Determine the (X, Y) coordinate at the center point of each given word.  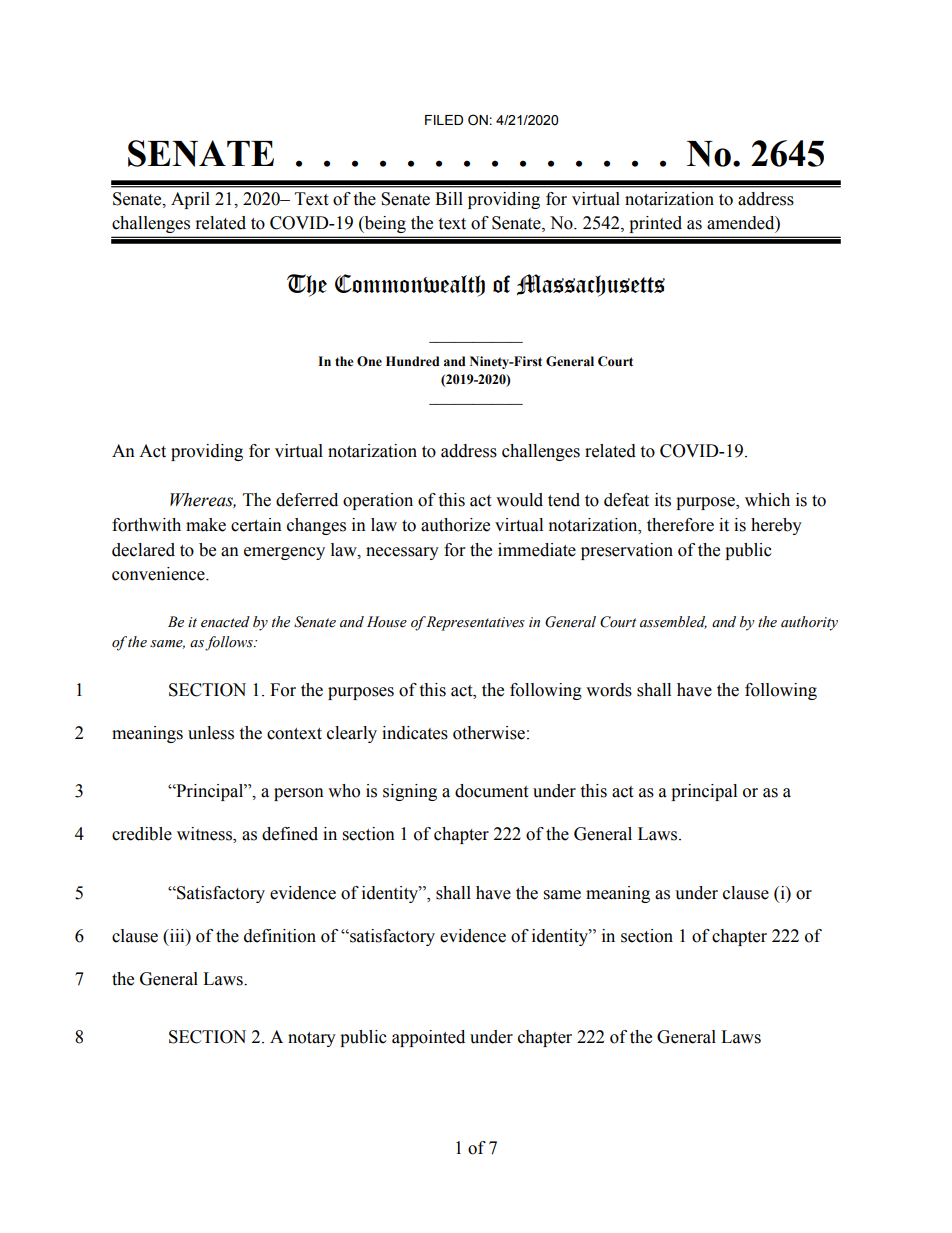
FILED (444, 120)
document (491, 791)
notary (312, 1039)
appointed (428, 1038)
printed (656, 224)
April (190, 200)
